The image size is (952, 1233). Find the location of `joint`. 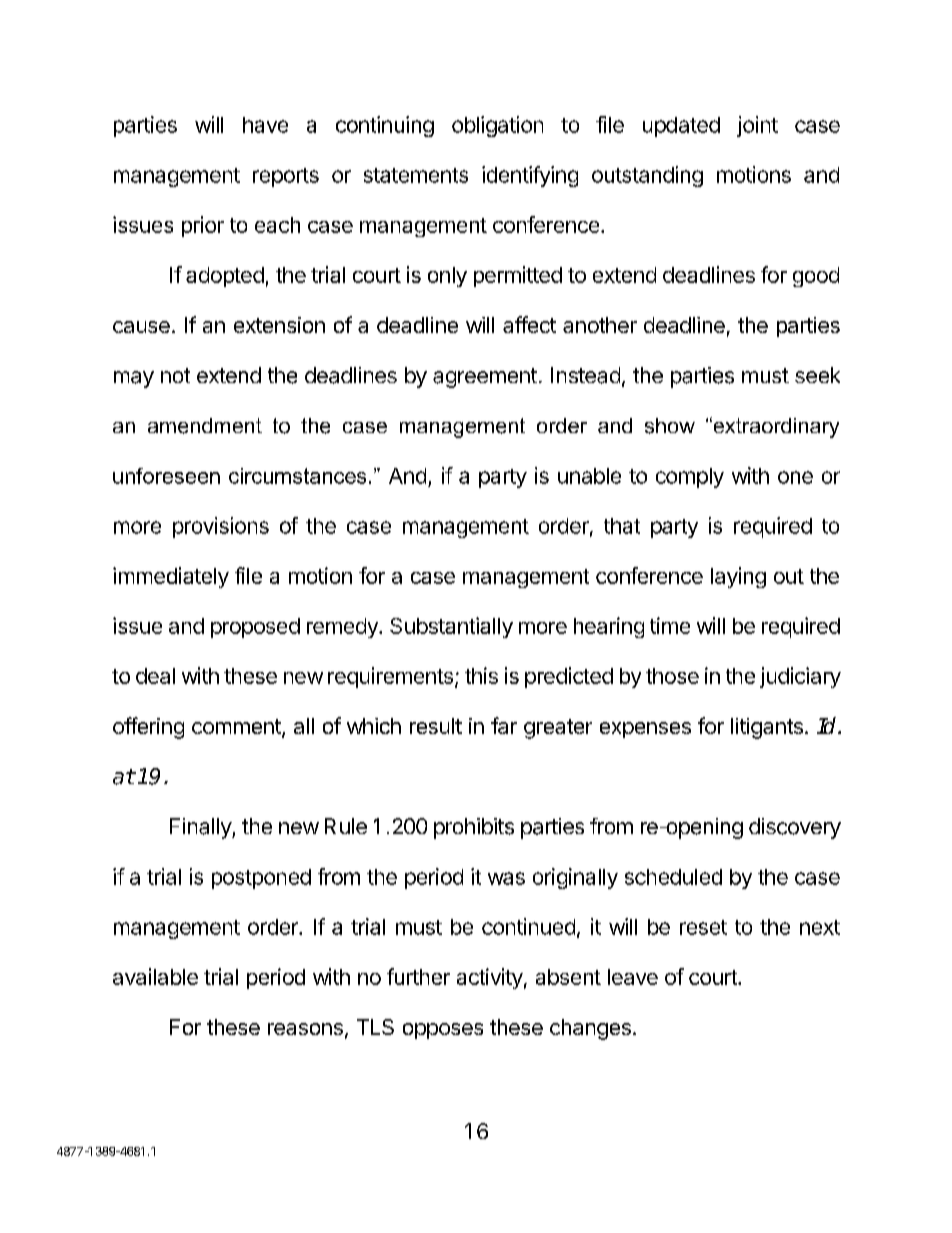

joint is located at coordinates (757, 126).
